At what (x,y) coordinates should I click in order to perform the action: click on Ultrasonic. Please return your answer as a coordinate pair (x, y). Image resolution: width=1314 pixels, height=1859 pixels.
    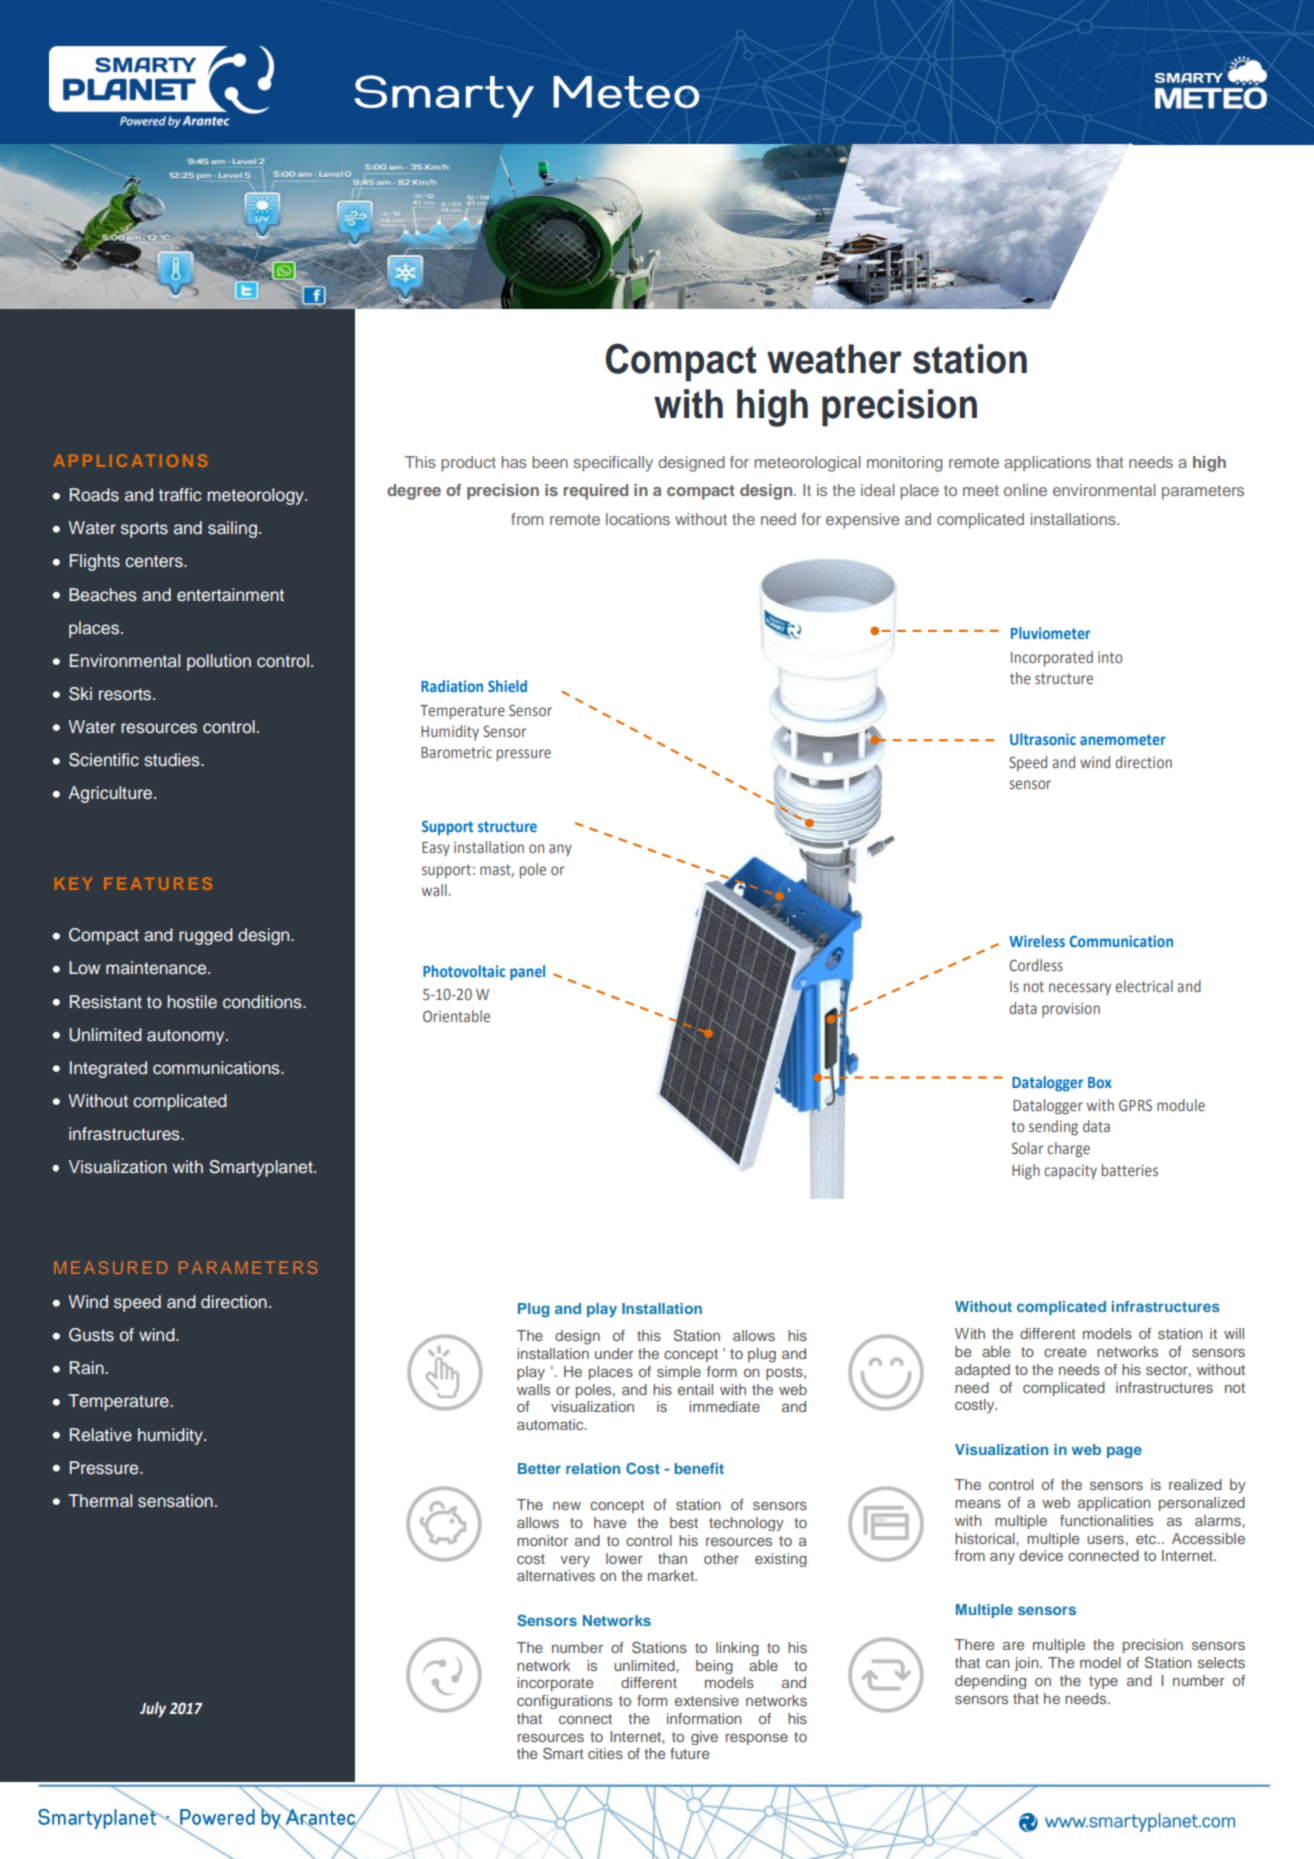
    Looking at the image, I should click on (1043, 739).
